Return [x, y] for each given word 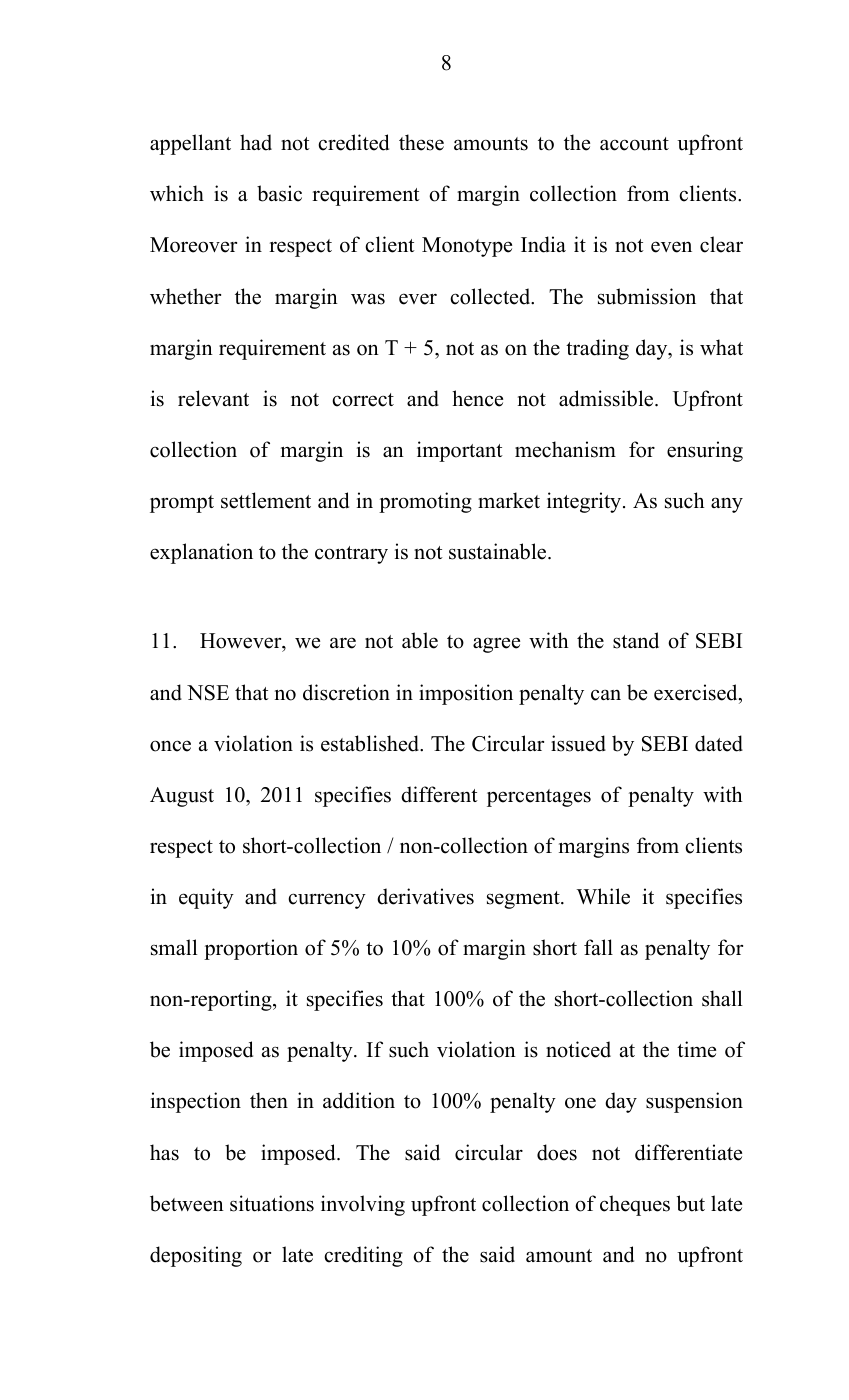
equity [206, 898]
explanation [201, 553]
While [603, 896]
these [421, 142]
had [256, 142]
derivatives [425, 896]
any [727, 505]
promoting [425, 502]
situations [272, 1203]
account [634, 144]
